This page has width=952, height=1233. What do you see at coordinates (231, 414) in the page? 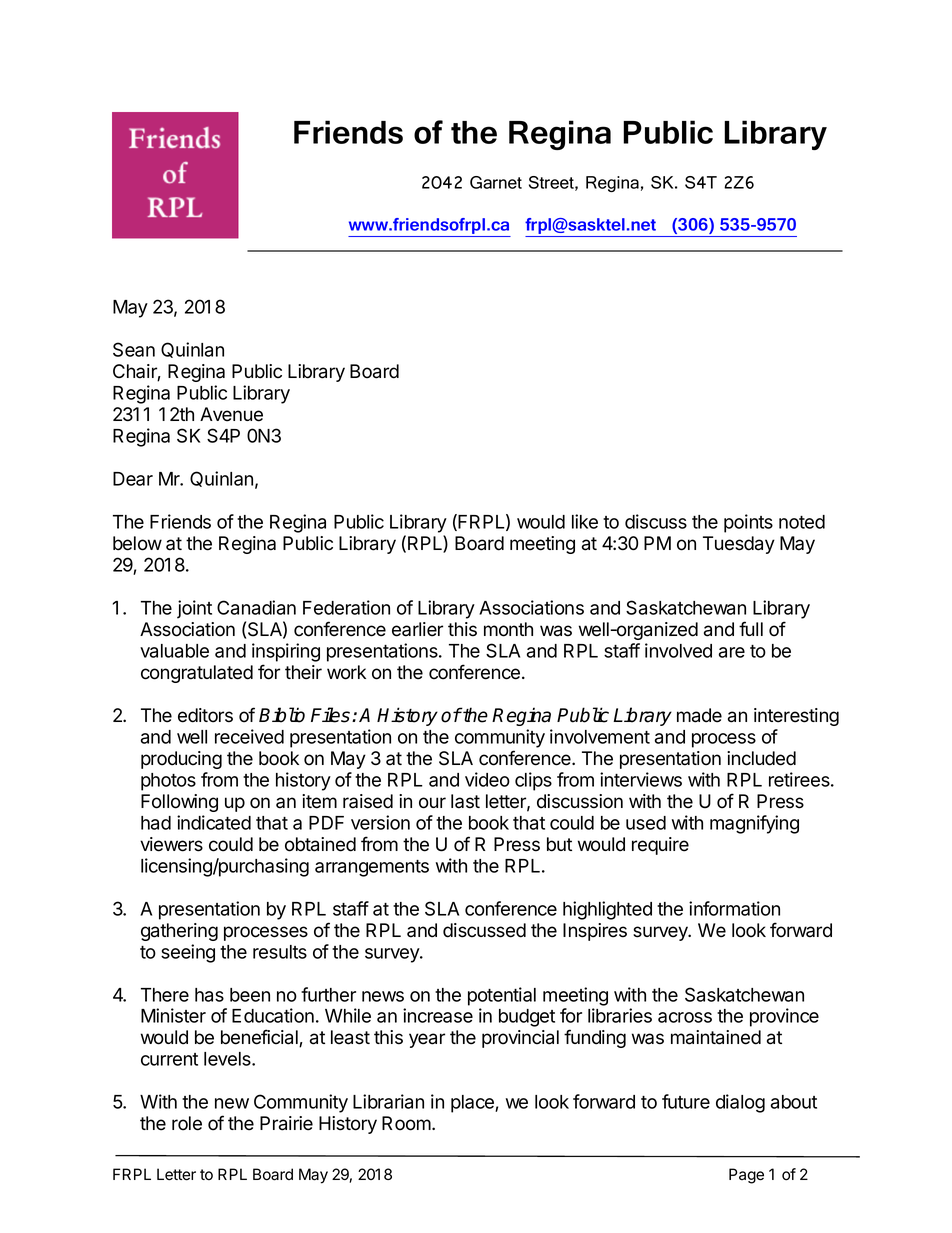
I see `Avenue` at bounding box center [231, 414].
